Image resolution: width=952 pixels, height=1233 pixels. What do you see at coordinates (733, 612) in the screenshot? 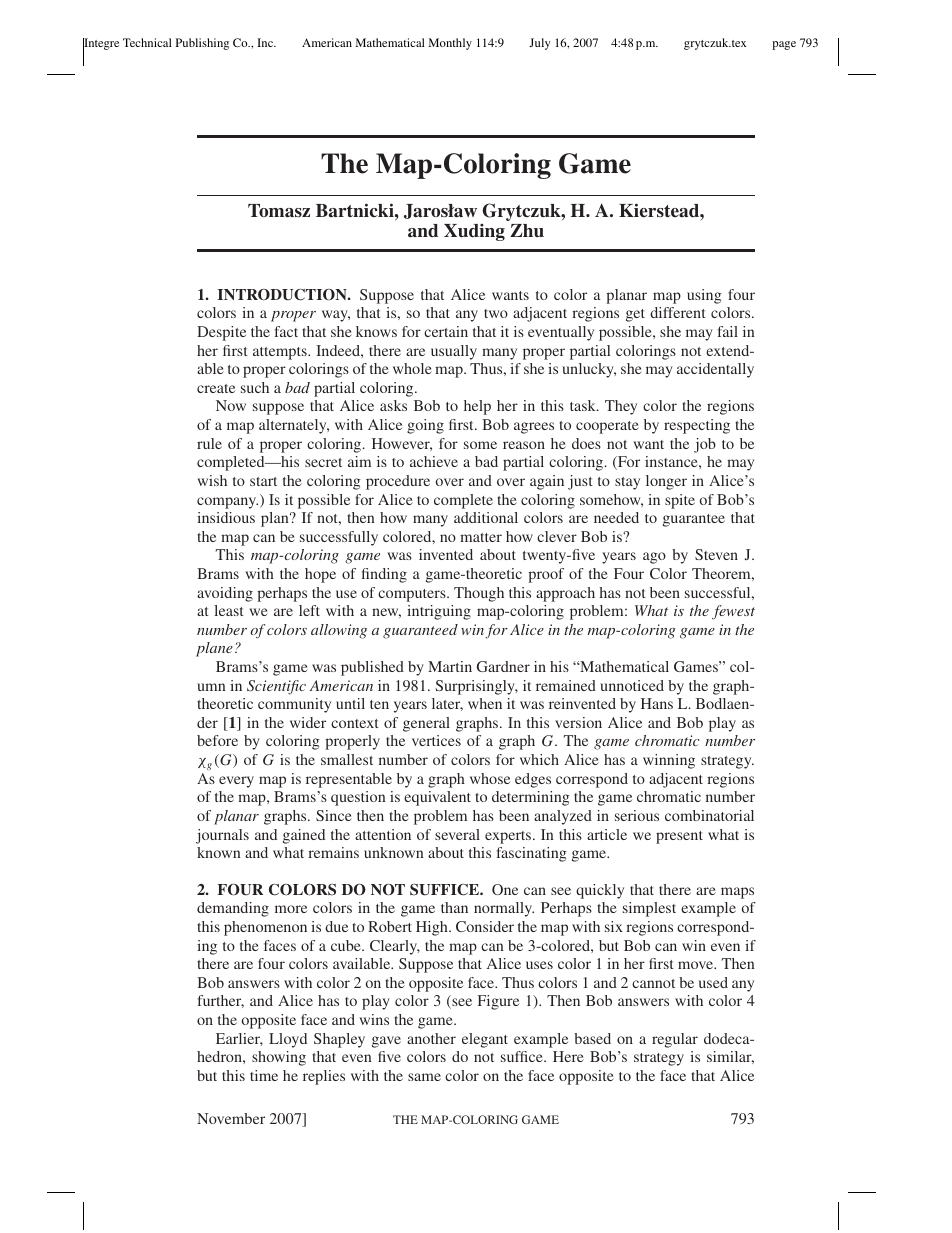
I see `fewest` at bounding box center [733, 612].
